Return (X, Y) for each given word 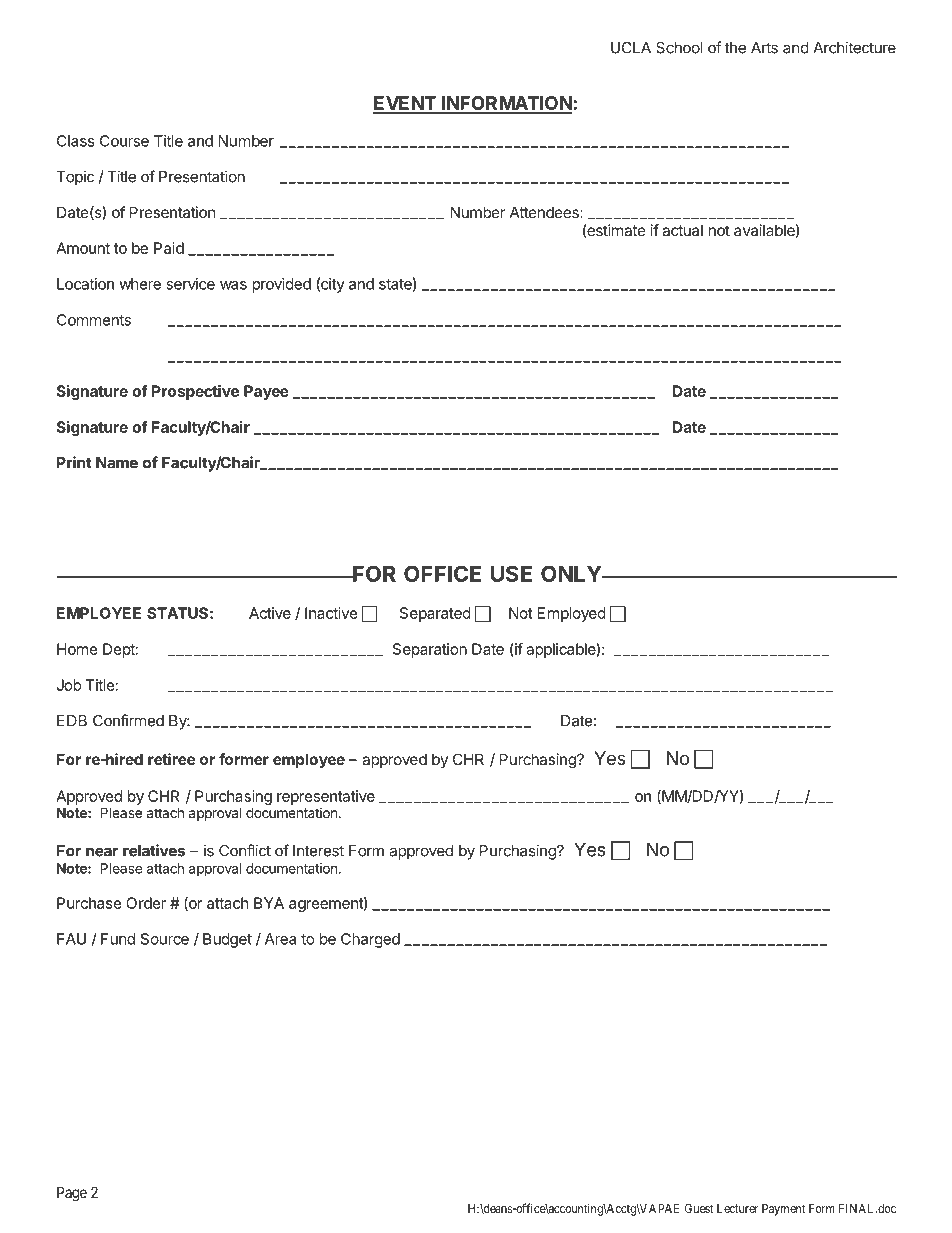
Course (124, 141)
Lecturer (737, 1208)
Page (72, 1194)
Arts (764, 48)
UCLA (631, 48)
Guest (699, 1208)
